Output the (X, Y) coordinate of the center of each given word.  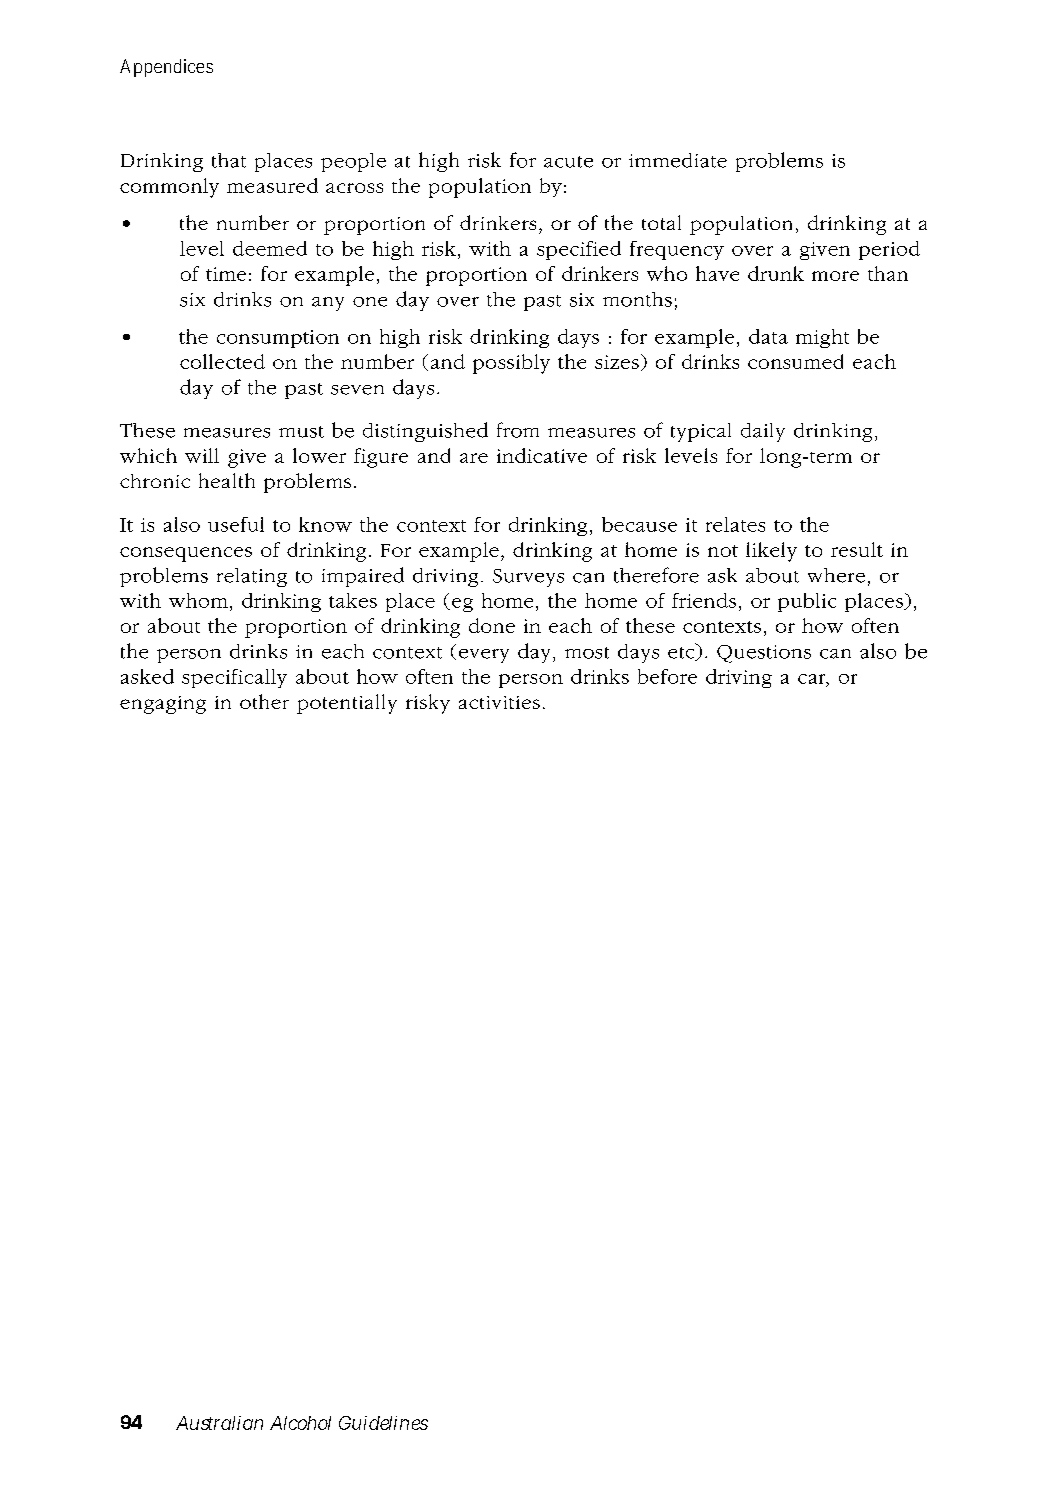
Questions (764, 654)
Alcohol (300, 1423)
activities (499, 702)
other (264, 701)
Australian (219, 1423)
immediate (678, 160)
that (229, 160)
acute (568, 162)
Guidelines (383, 1423)
